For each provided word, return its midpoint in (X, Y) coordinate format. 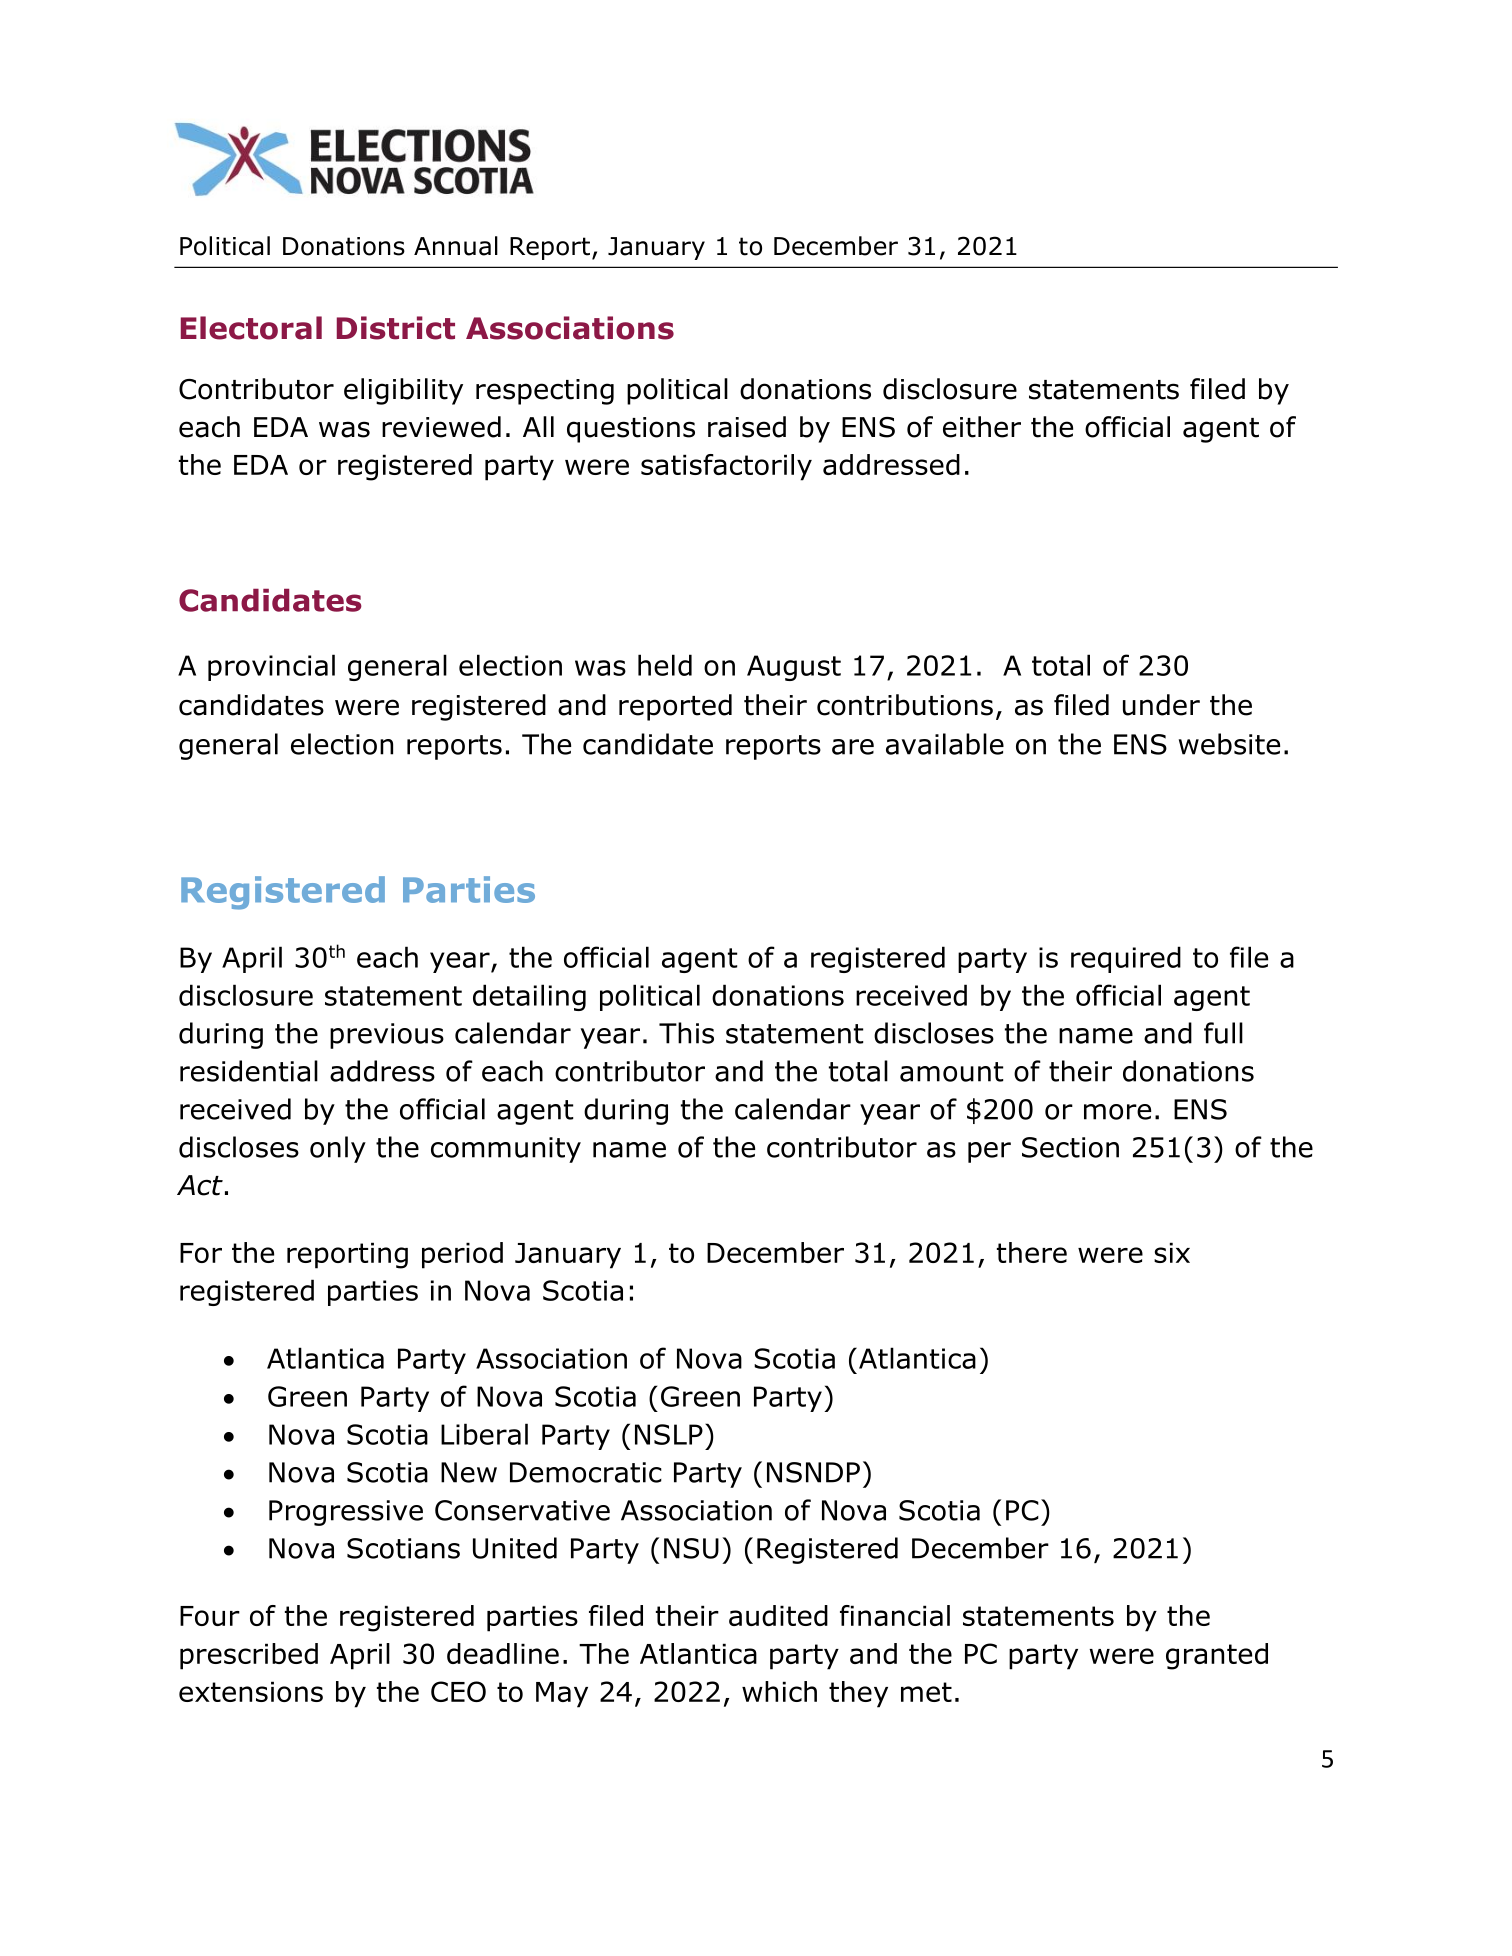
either (982, 427)
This (686, 1033)
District (396, 328)
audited (778, 1615)
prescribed (249, 1656)
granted (1217, 1656)
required (1126, 959)
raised (747, 427)
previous (387, 1036)
